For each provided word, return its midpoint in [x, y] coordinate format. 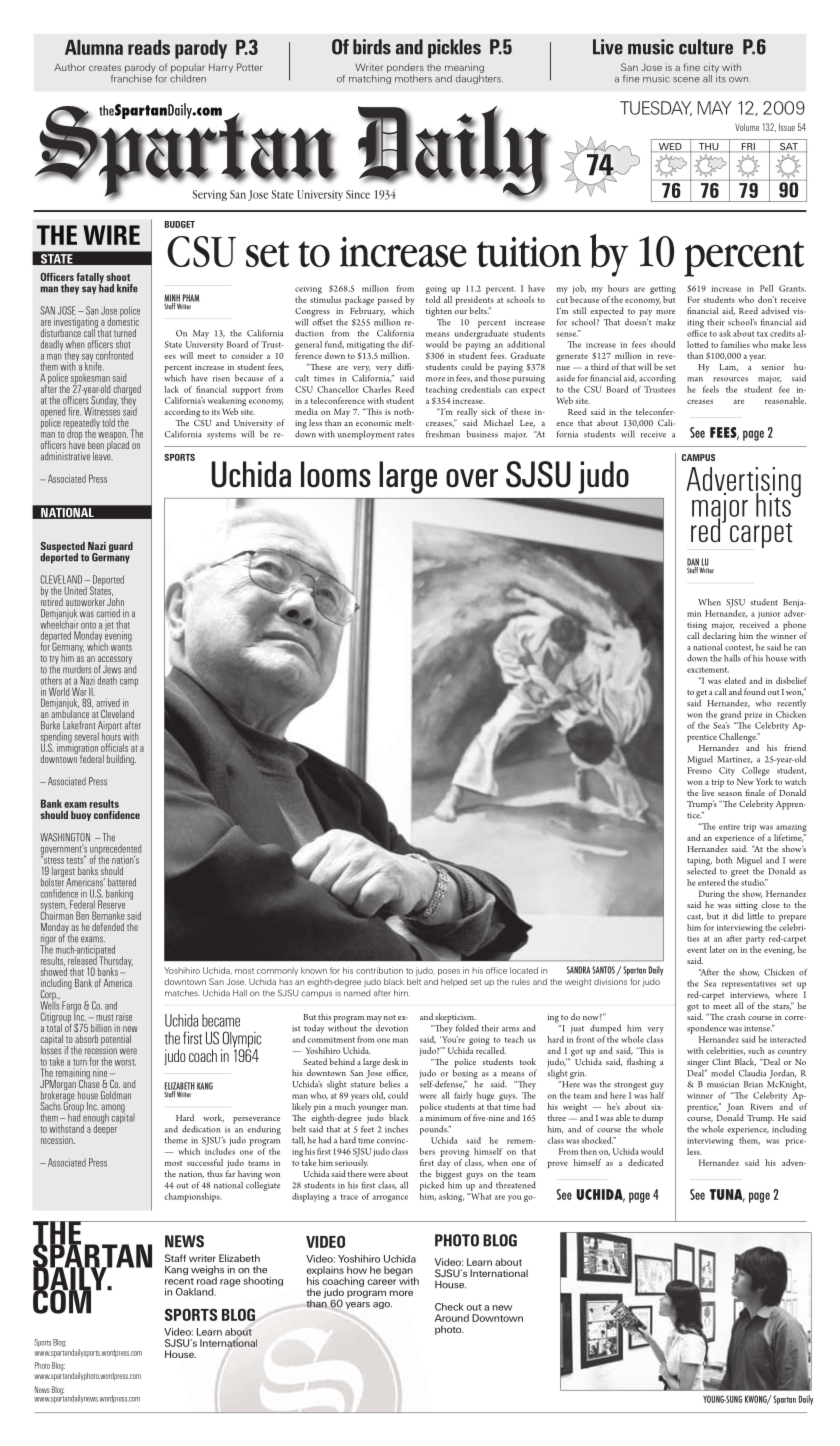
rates [405, 435]
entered [711, 882]
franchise [132, 77]
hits [774, 503]
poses [449, 972]
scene [686, 80]
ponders [405, 68]
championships [193, 1197]
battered [122, 882]
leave [103, 455]
